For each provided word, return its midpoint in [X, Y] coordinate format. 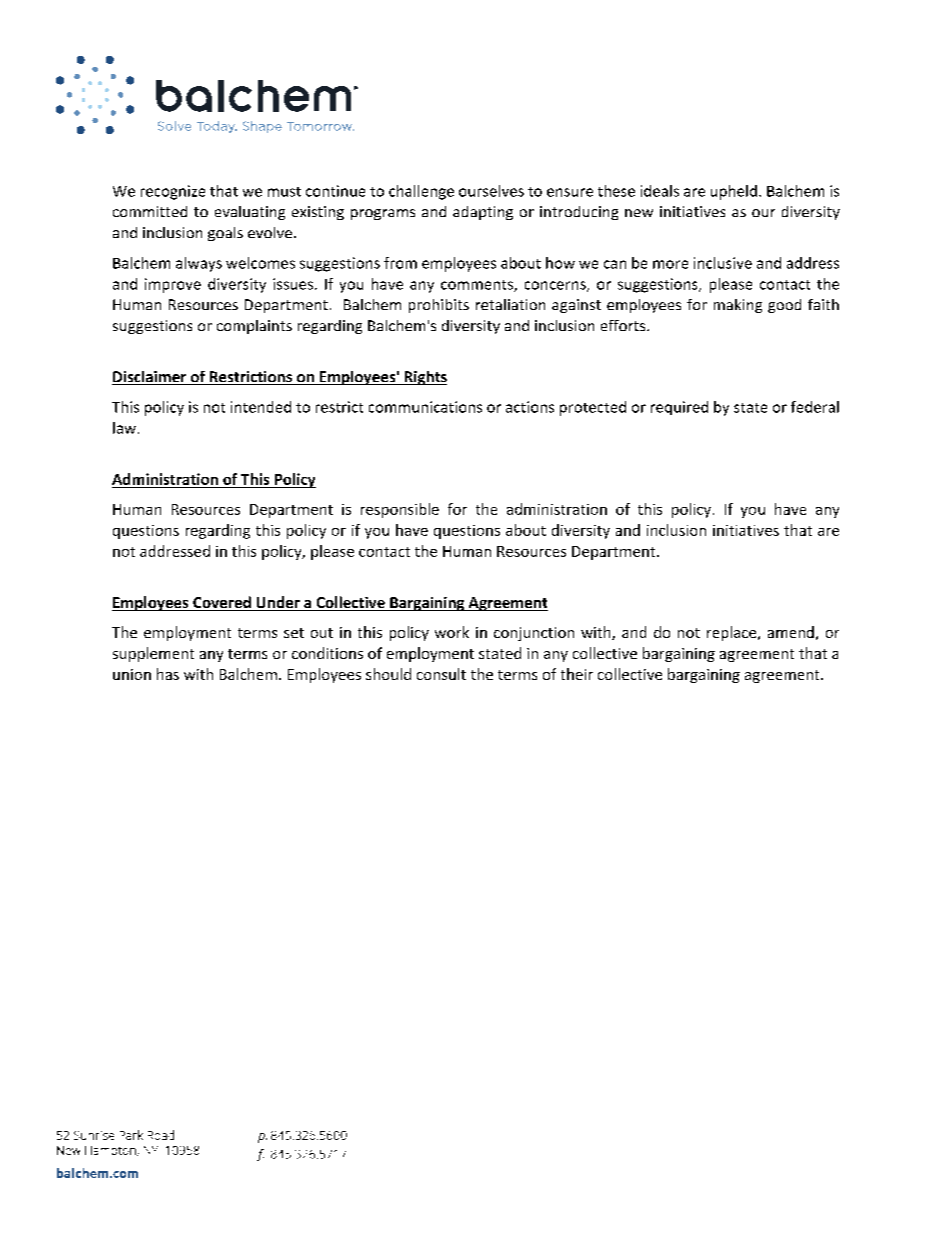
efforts [624, 325]
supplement [153, 654]
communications [425, 407]
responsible [400, 510]
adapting [483, 213]
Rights [424, 378]
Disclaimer [150, 378]
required [679, 408]
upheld [734, 192]
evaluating [250, 213]
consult [441, 674]
